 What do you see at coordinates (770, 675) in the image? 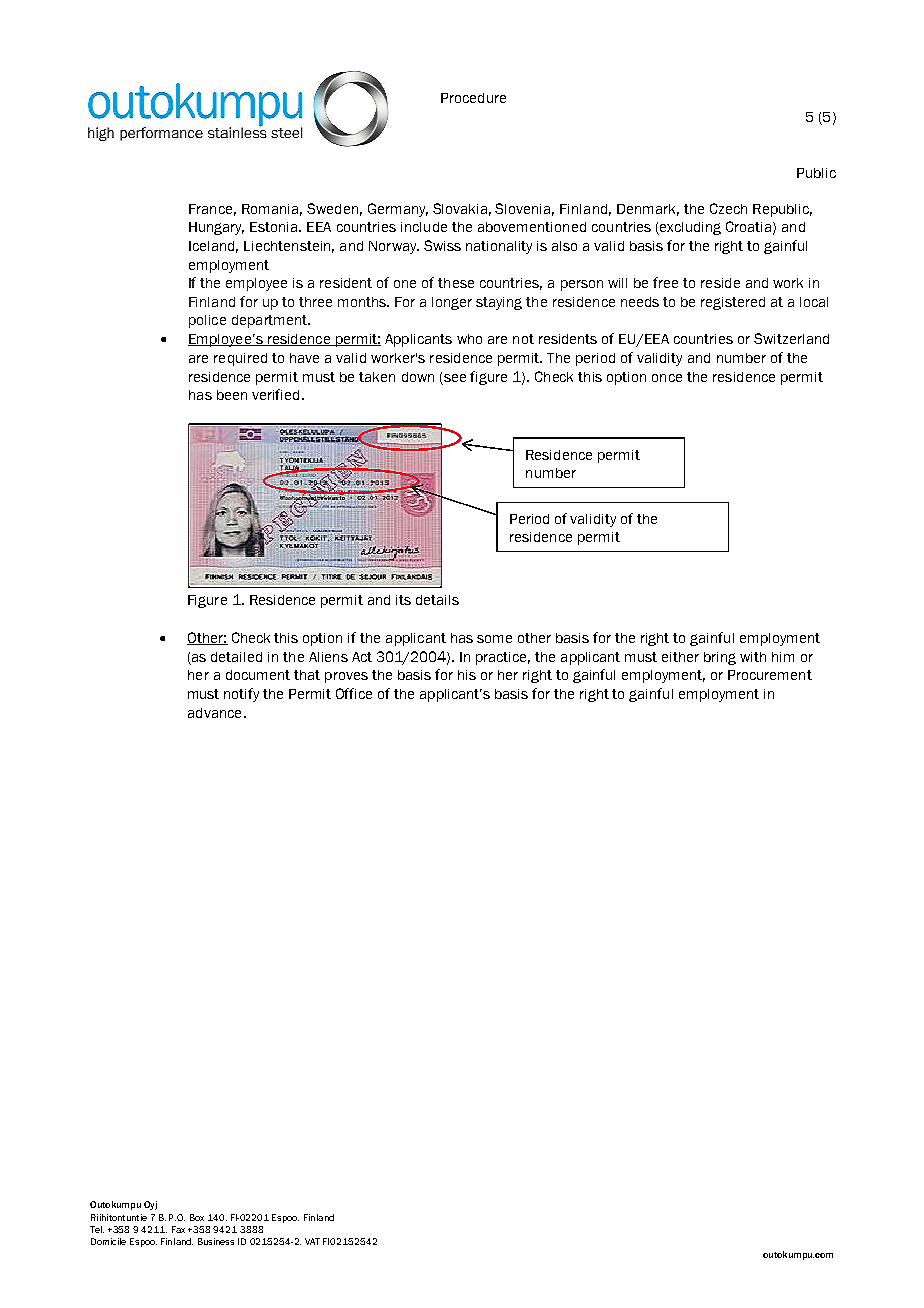
I see `Procurement` at bounding box center [770, 675].
